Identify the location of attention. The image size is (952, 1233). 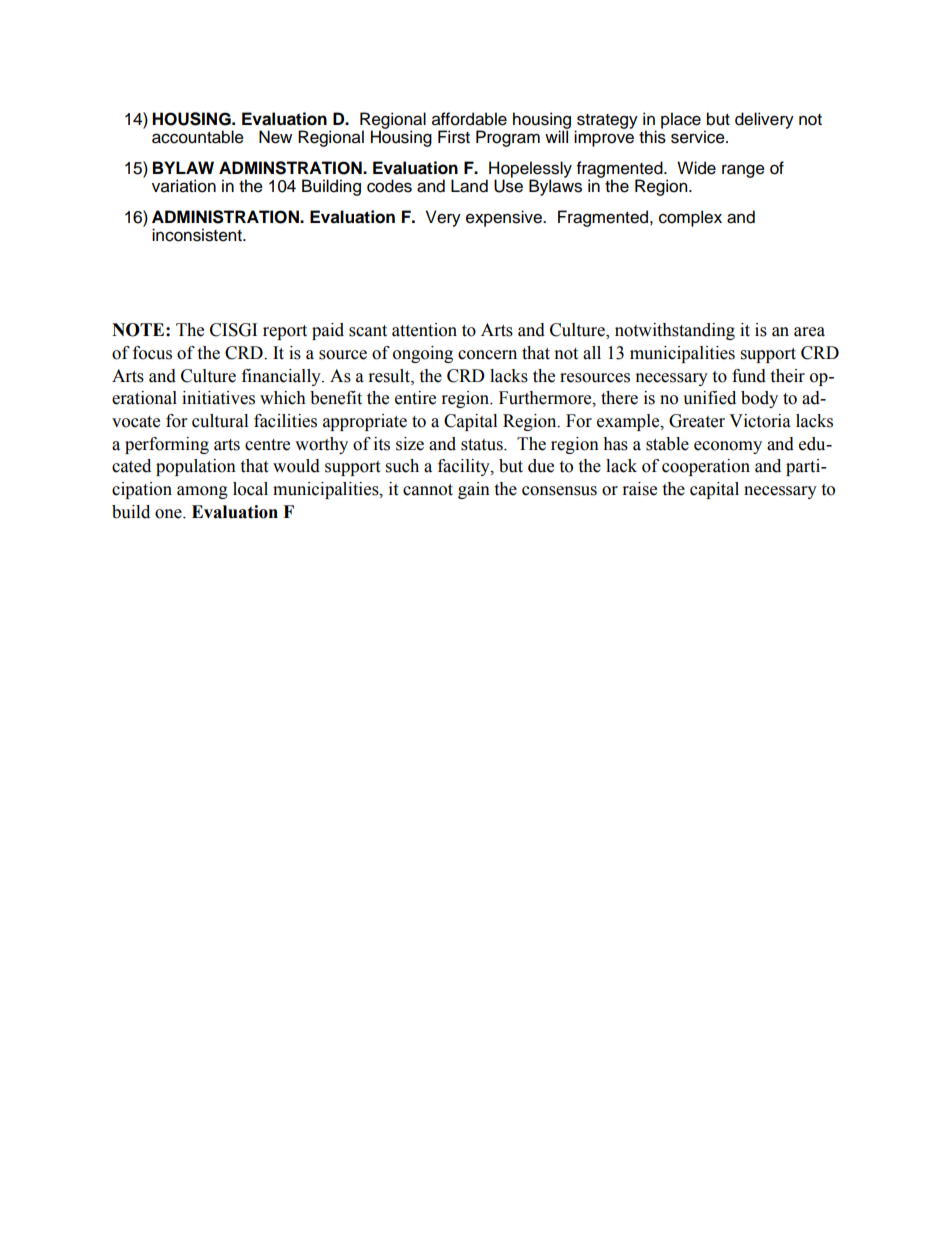
(424, 330).
